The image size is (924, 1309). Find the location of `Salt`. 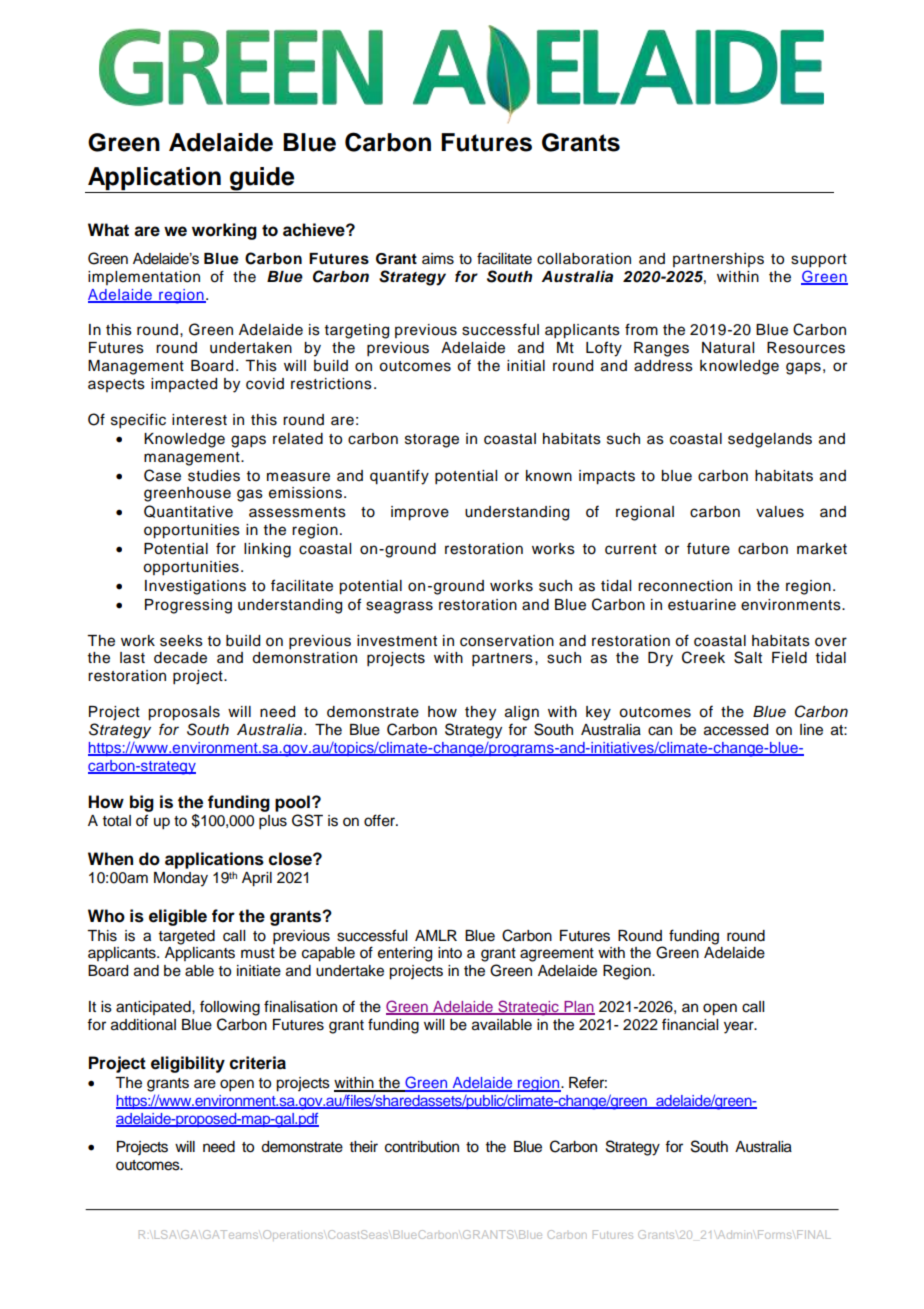

Salt is located at coordinates (748, 657).
